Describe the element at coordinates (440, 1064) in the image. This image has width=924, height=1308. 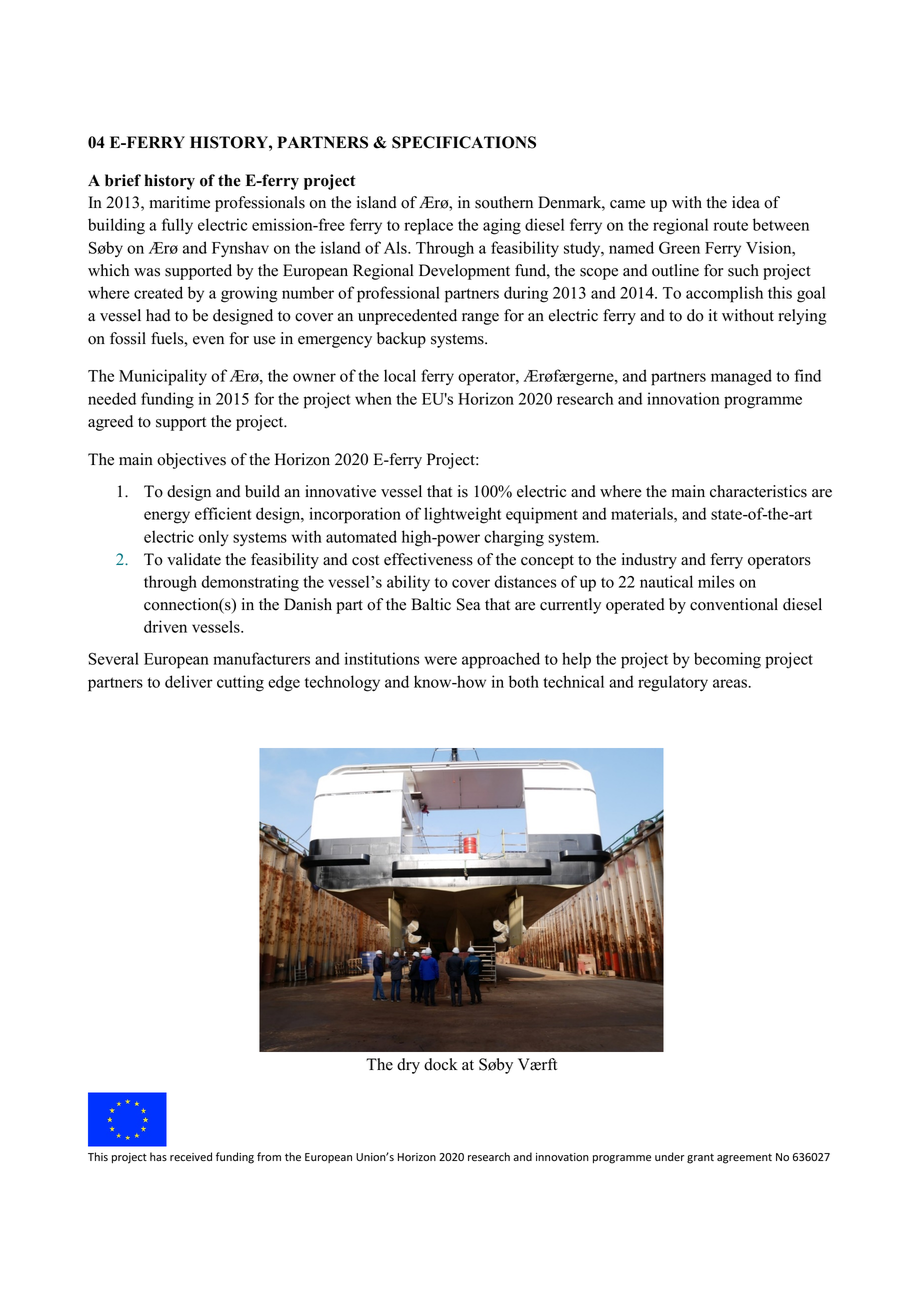
I see `dock` at that location.
